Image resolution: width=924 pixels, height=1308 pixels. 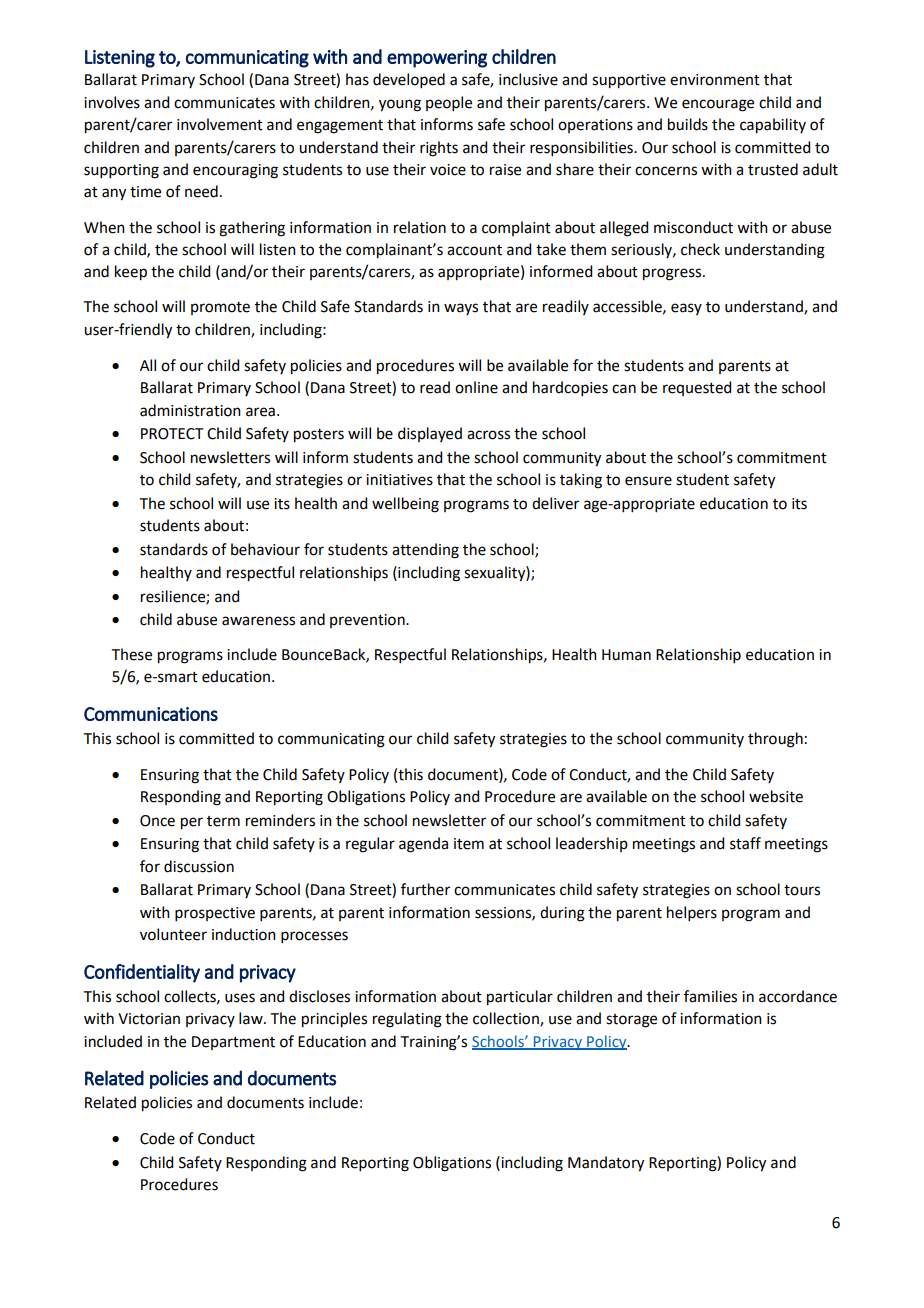 What do you see at coordinates (258, 621) in the page?
I see `awareness` at bounding box center [258, 621].
